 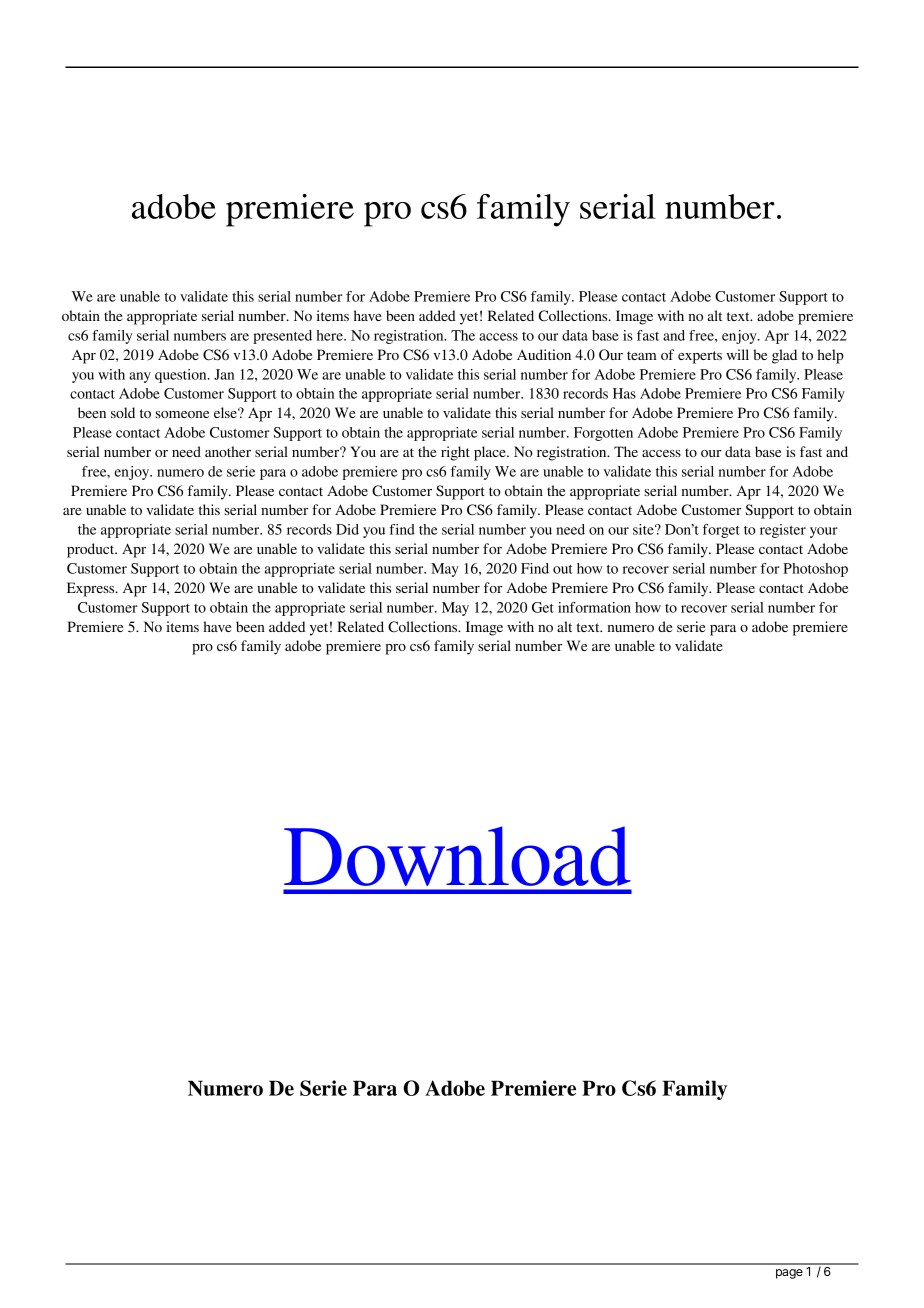 What do you see at coordinates (347, 529) in the image?
I see `Did` at bounding box center [347, 529].
